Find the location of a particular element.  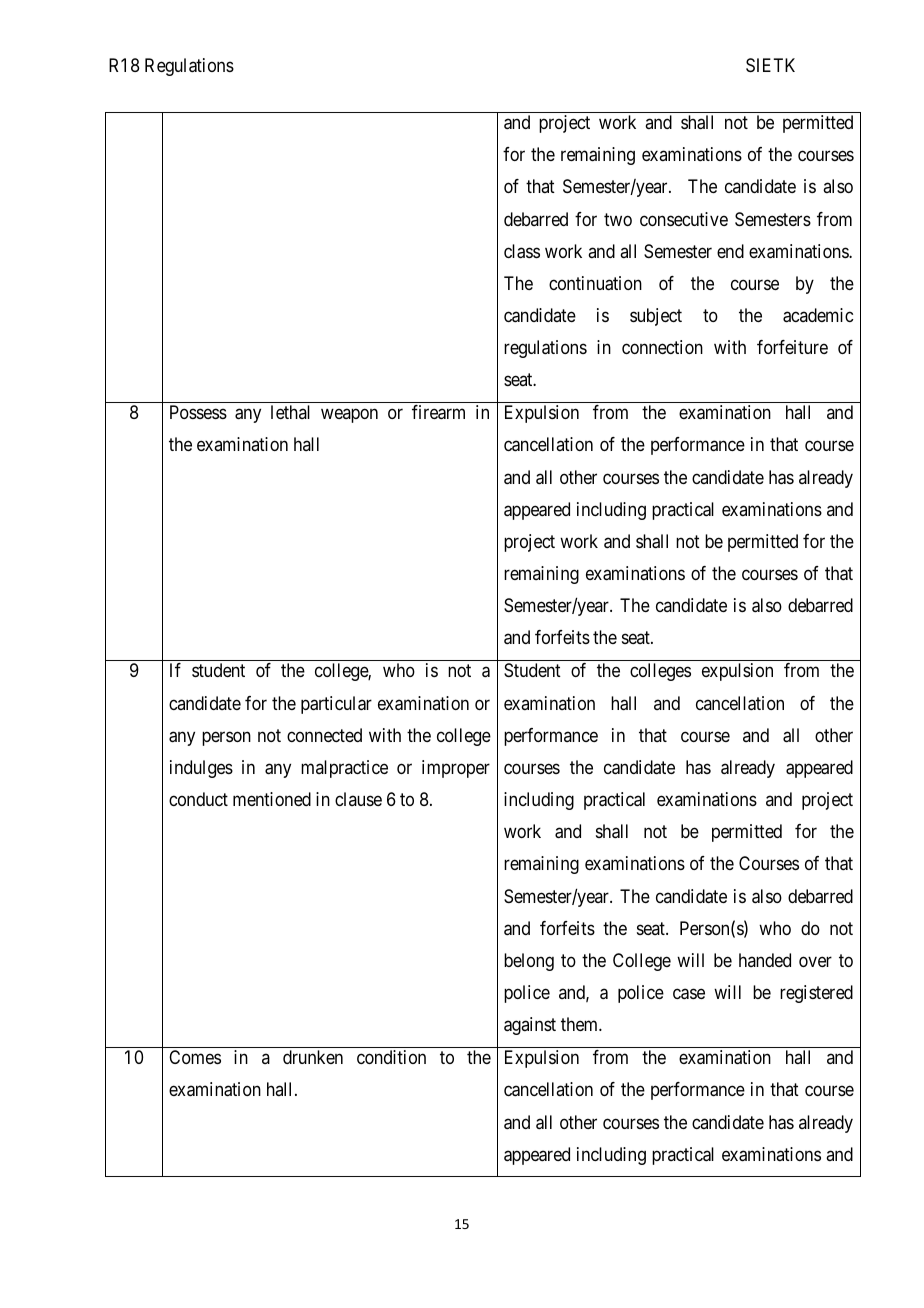

end is located at coordinates (730, 251).
